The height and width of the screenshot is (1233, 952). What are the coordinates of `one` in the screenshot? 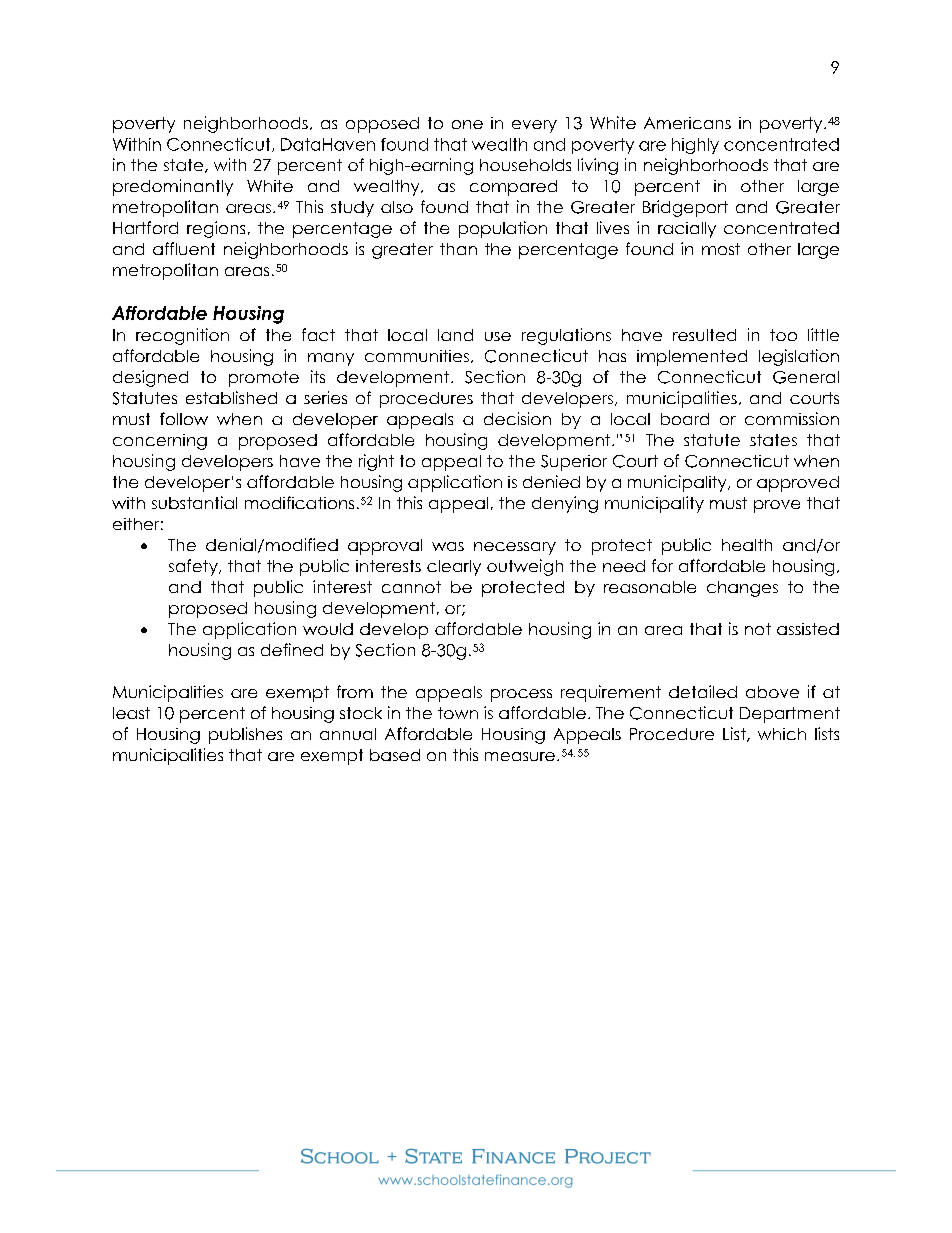 It's located at (467, 124).
